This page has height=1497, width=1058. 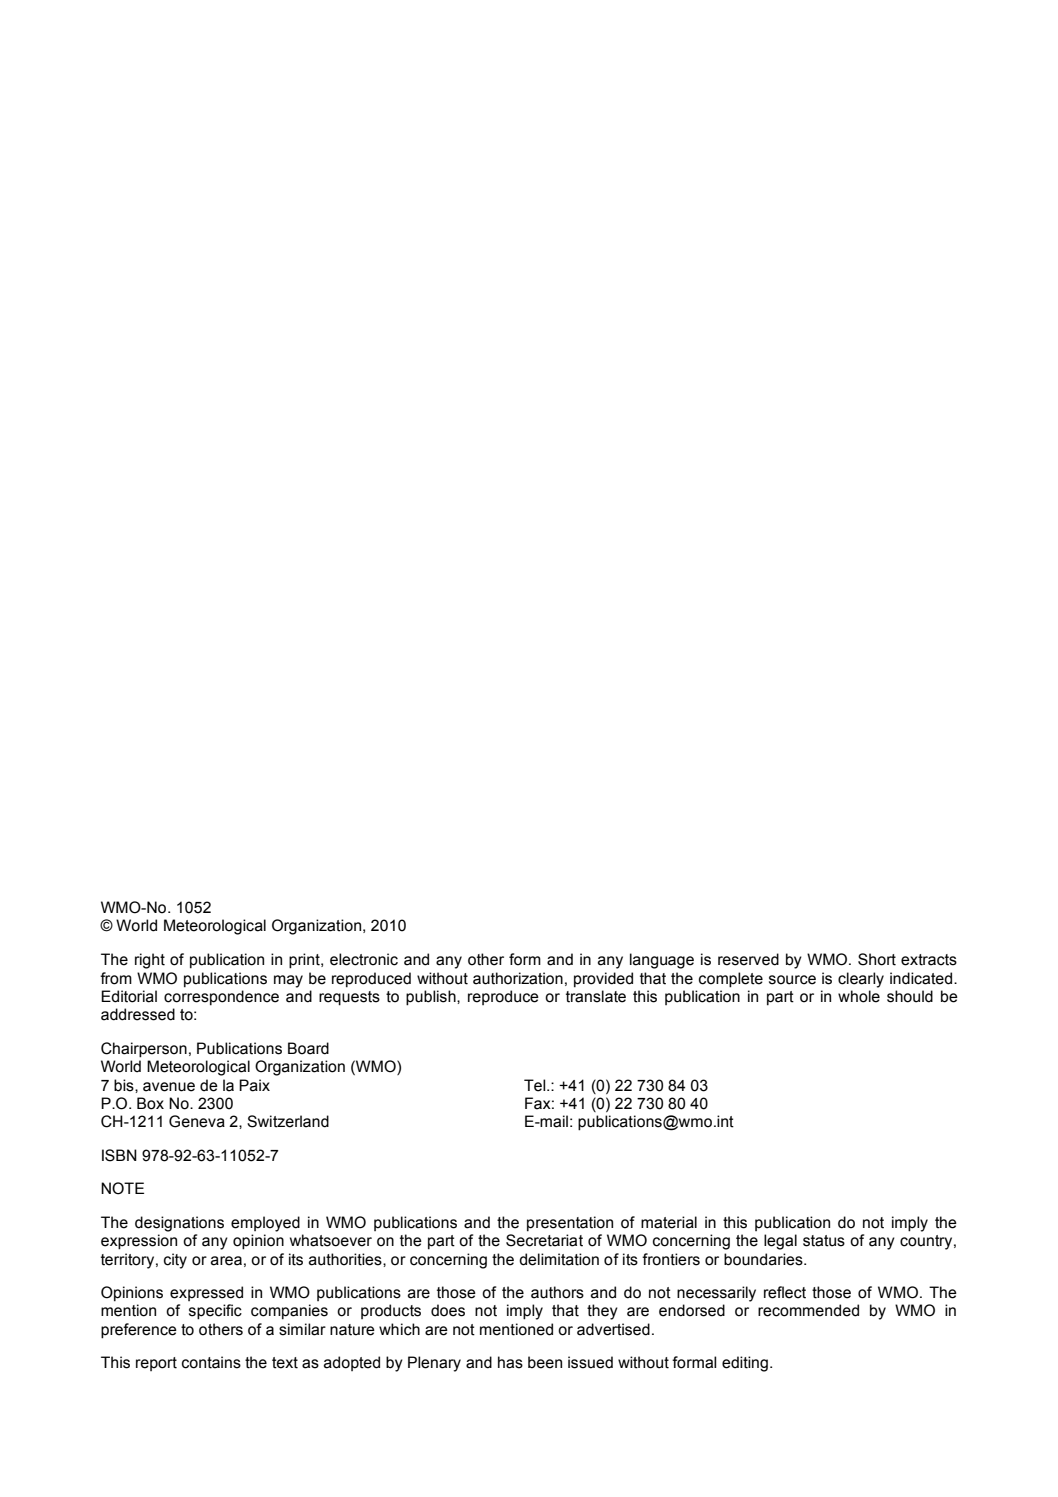 What do you see at coordinates (861, 980) in the page?
I see `clearly` at bounding box center [861, 980].
